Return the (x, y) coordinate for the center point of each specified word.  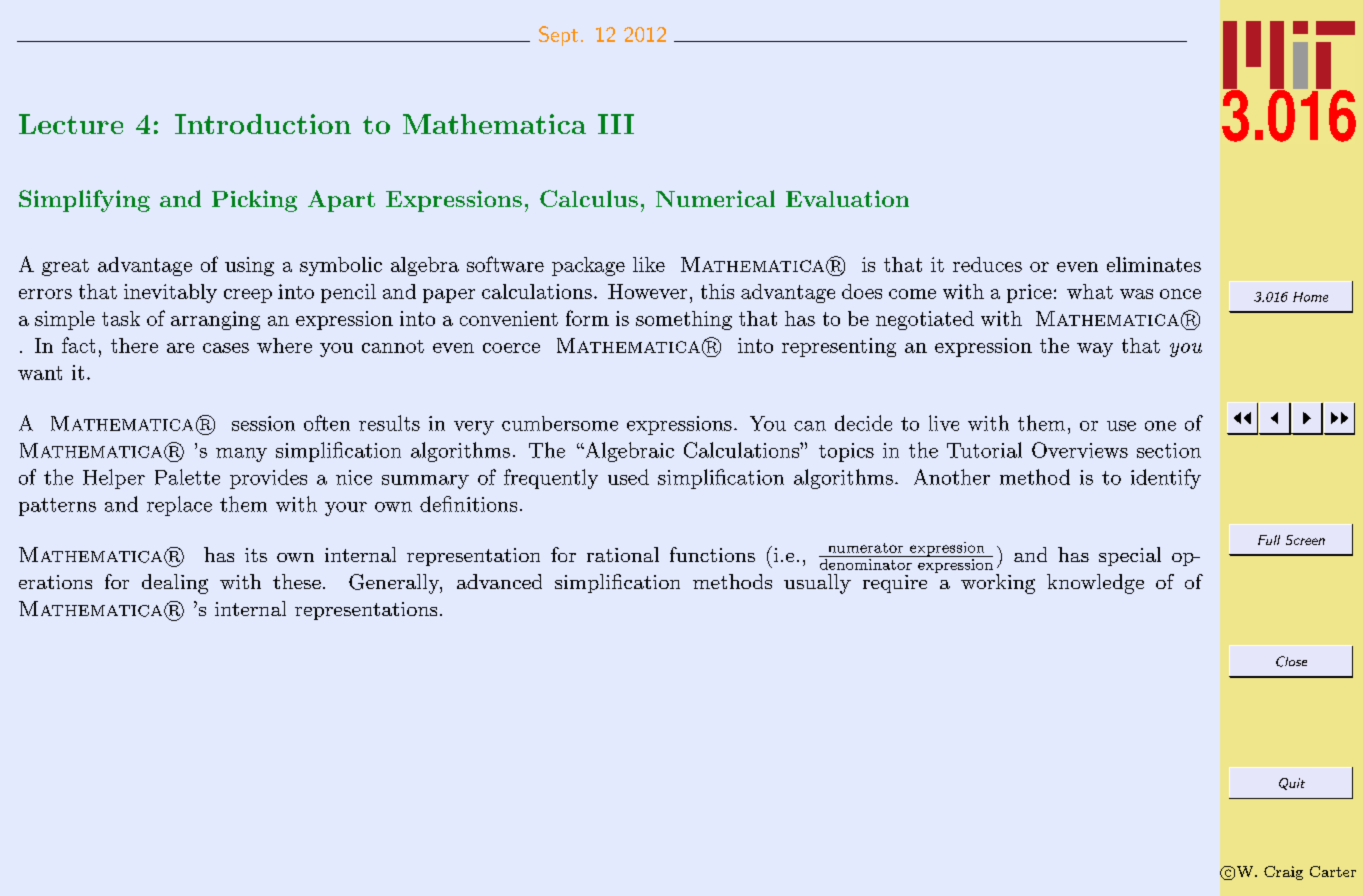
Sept (558, 36)
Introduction (263, 124)
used (628, 477)
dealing (175, 584)
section (1169, 450)
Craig (1283, 873)
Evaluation (847, 198)
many (241, 455)
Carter (1333, 871)
